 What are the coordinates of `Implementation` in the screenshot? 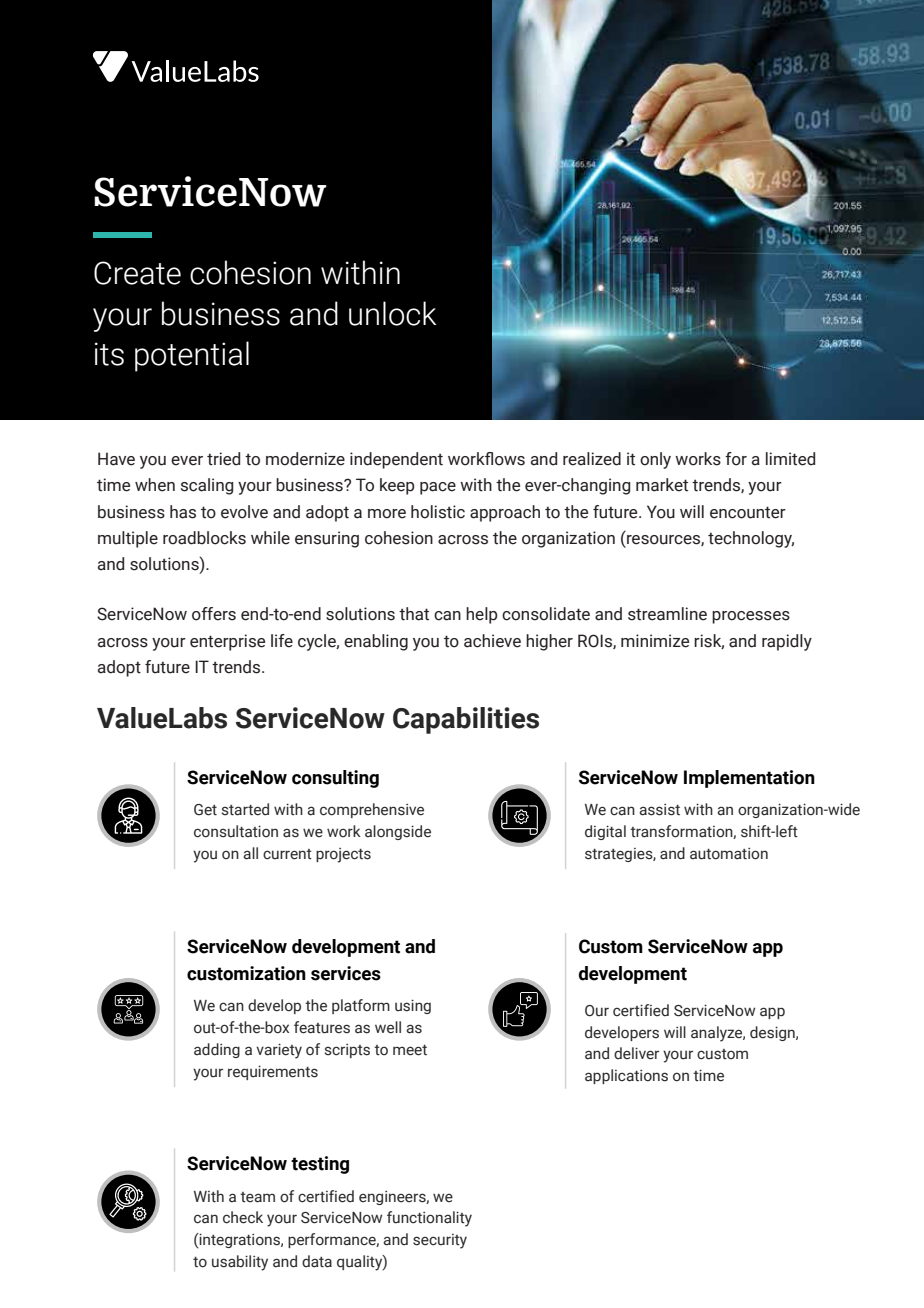 It's located at (749, 779).
